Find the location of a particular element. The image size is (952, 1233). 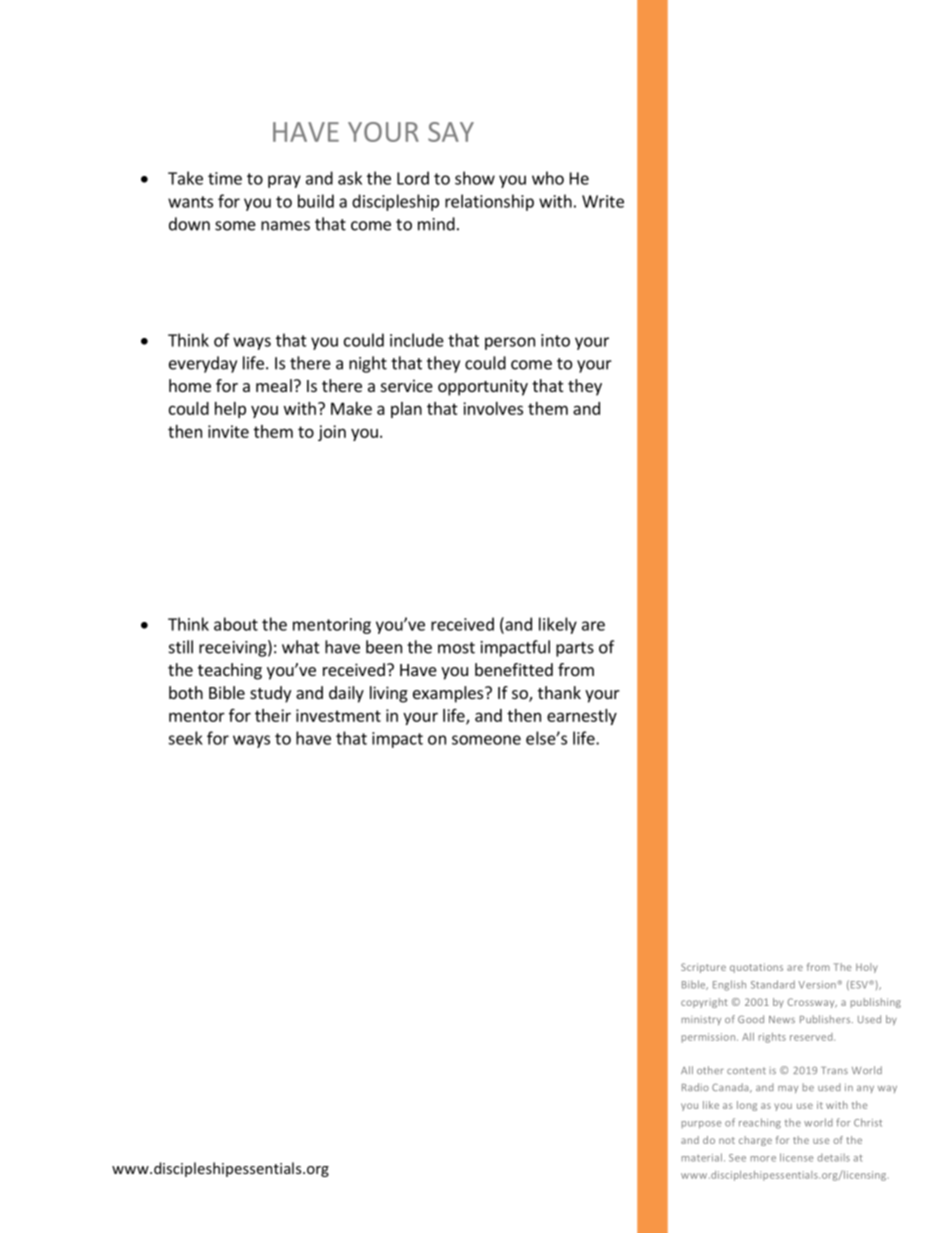

who is located at coordinates (548, 178).
